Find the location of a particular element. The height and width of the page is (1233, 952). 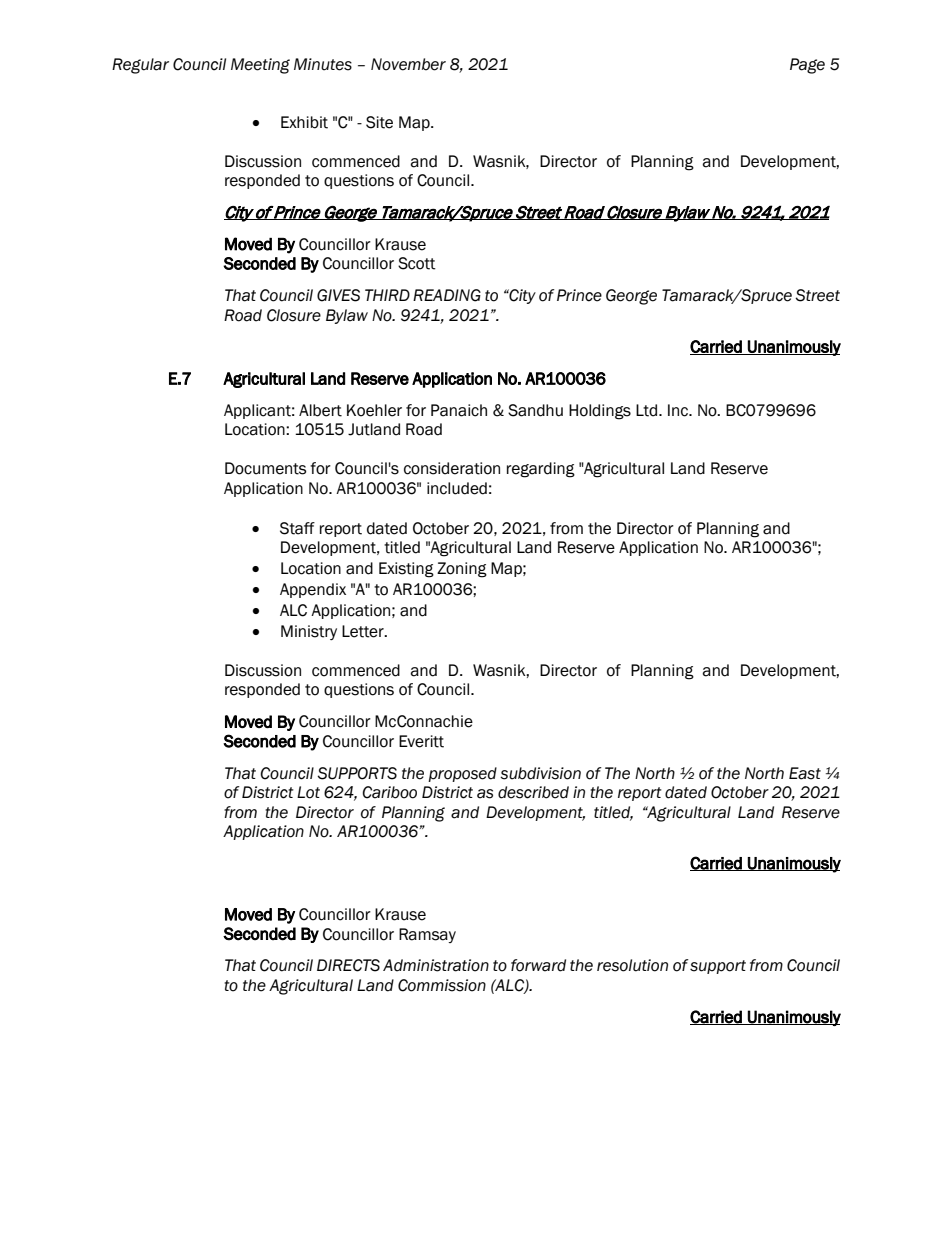

Administration is located at coordinates (436, 965).
